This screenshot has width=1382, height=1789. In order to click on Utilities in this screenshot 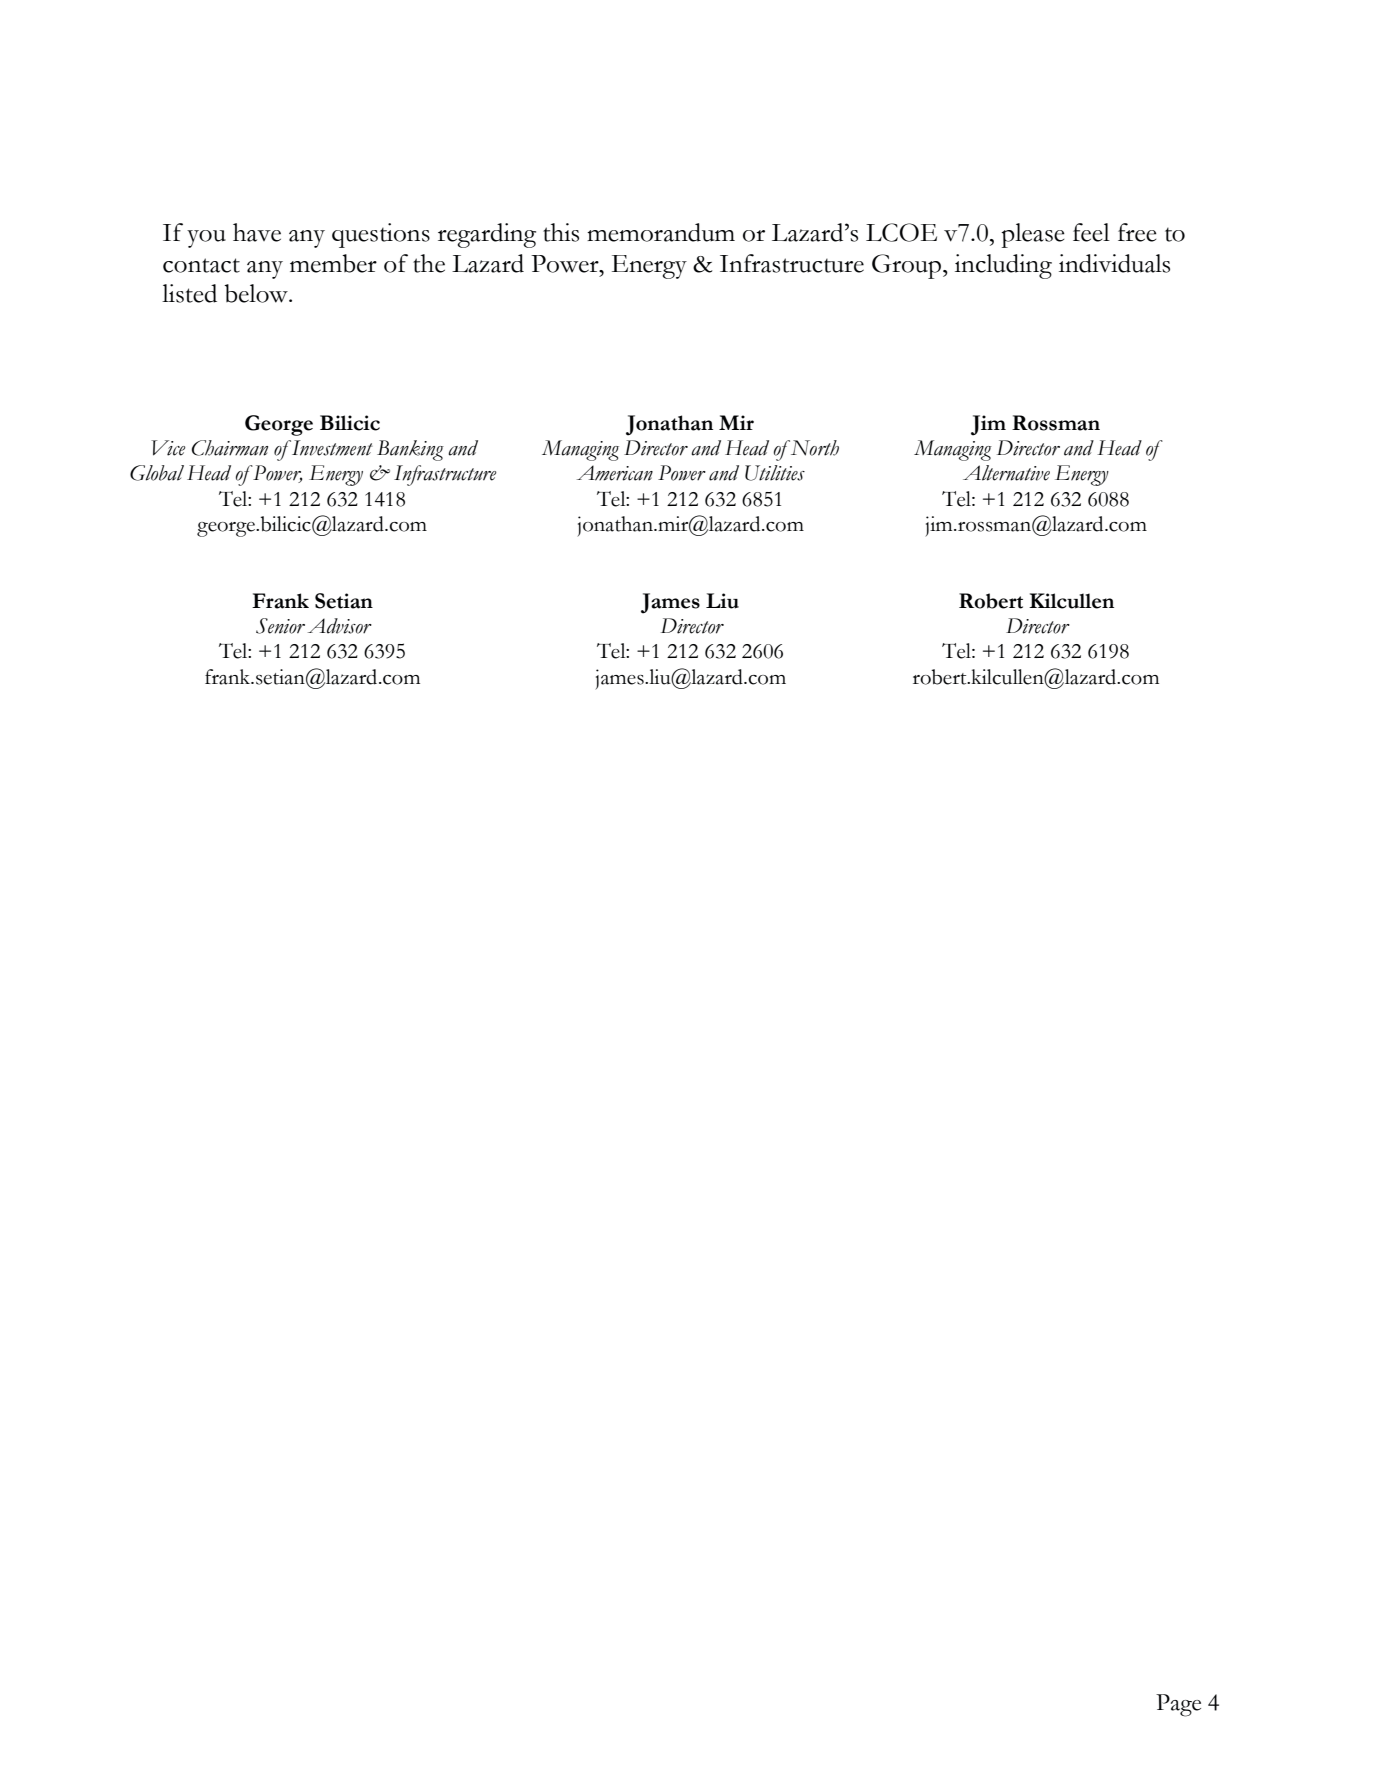, I will do `click(775, 473)`.
